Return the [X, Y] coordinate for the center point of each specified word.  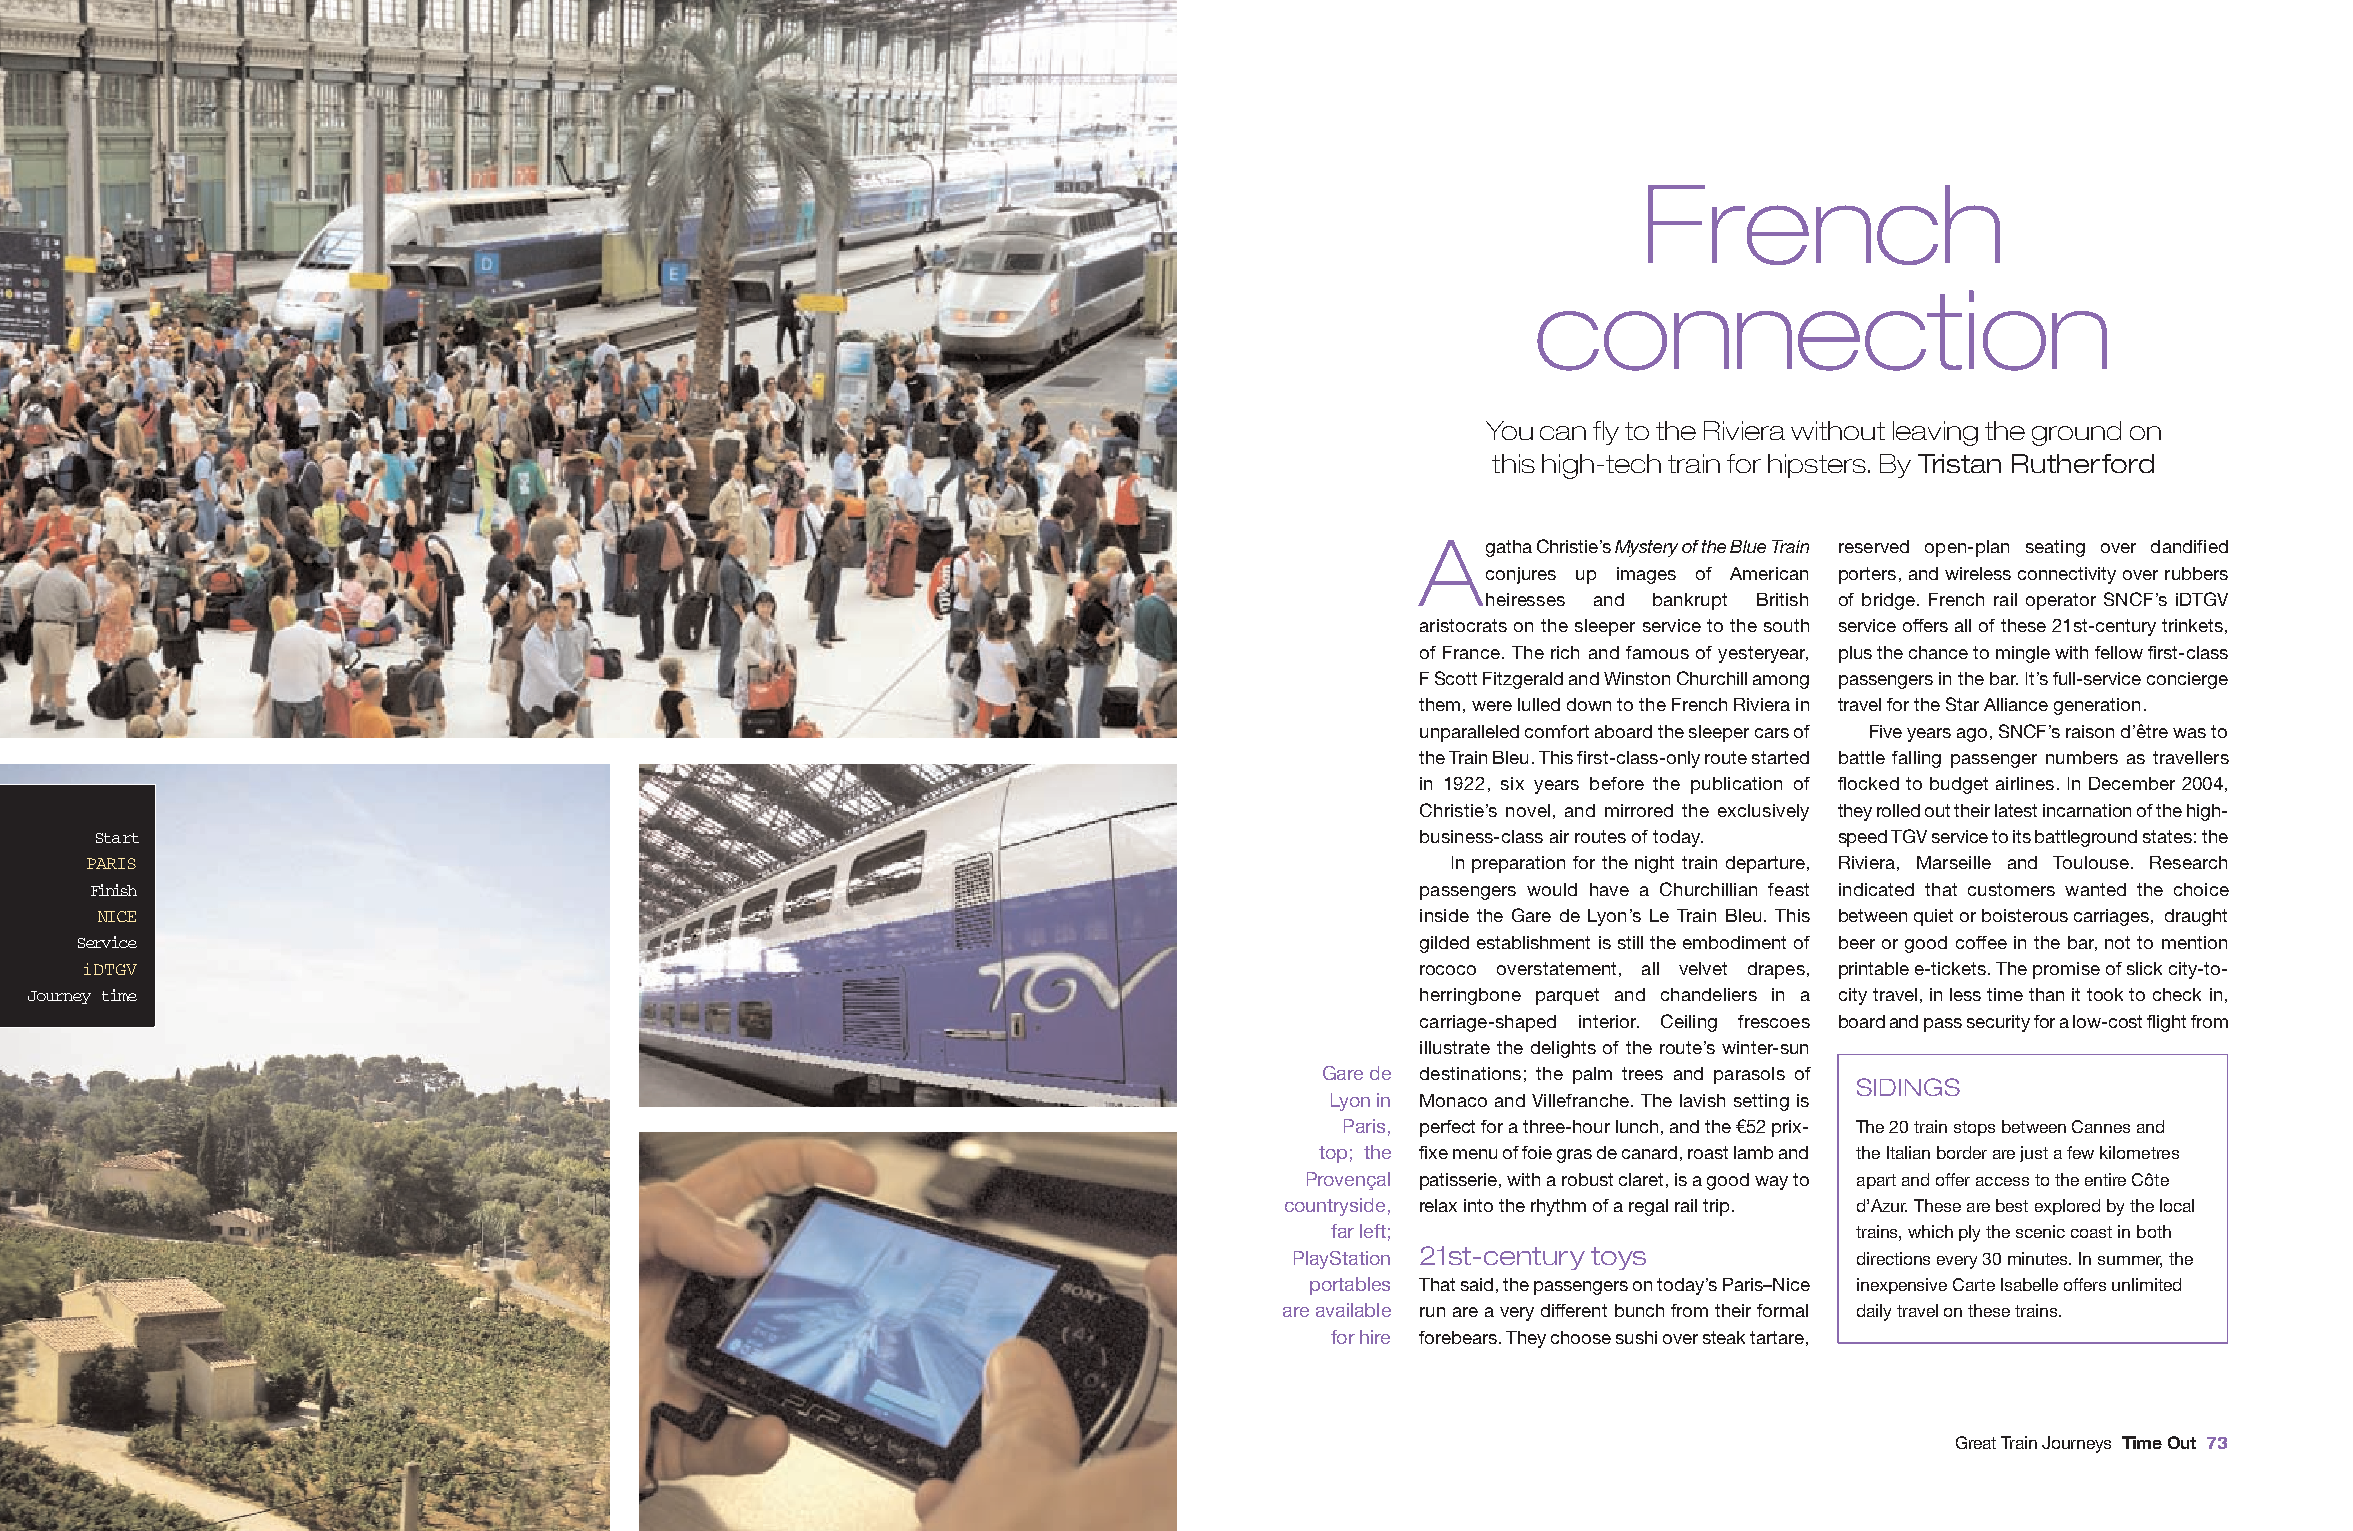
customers [2011, 889]
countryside [1335, 1207]
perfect [1447, 1128]
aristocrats [1463, 625]
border [1962, 1152]
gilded [1444, 944]
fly [1606, 433]
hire [1375, 1337]
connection [1822, 330]
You [1509, 430]
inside [1444, 915]
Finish [114, 890]
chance [1938, 652]
